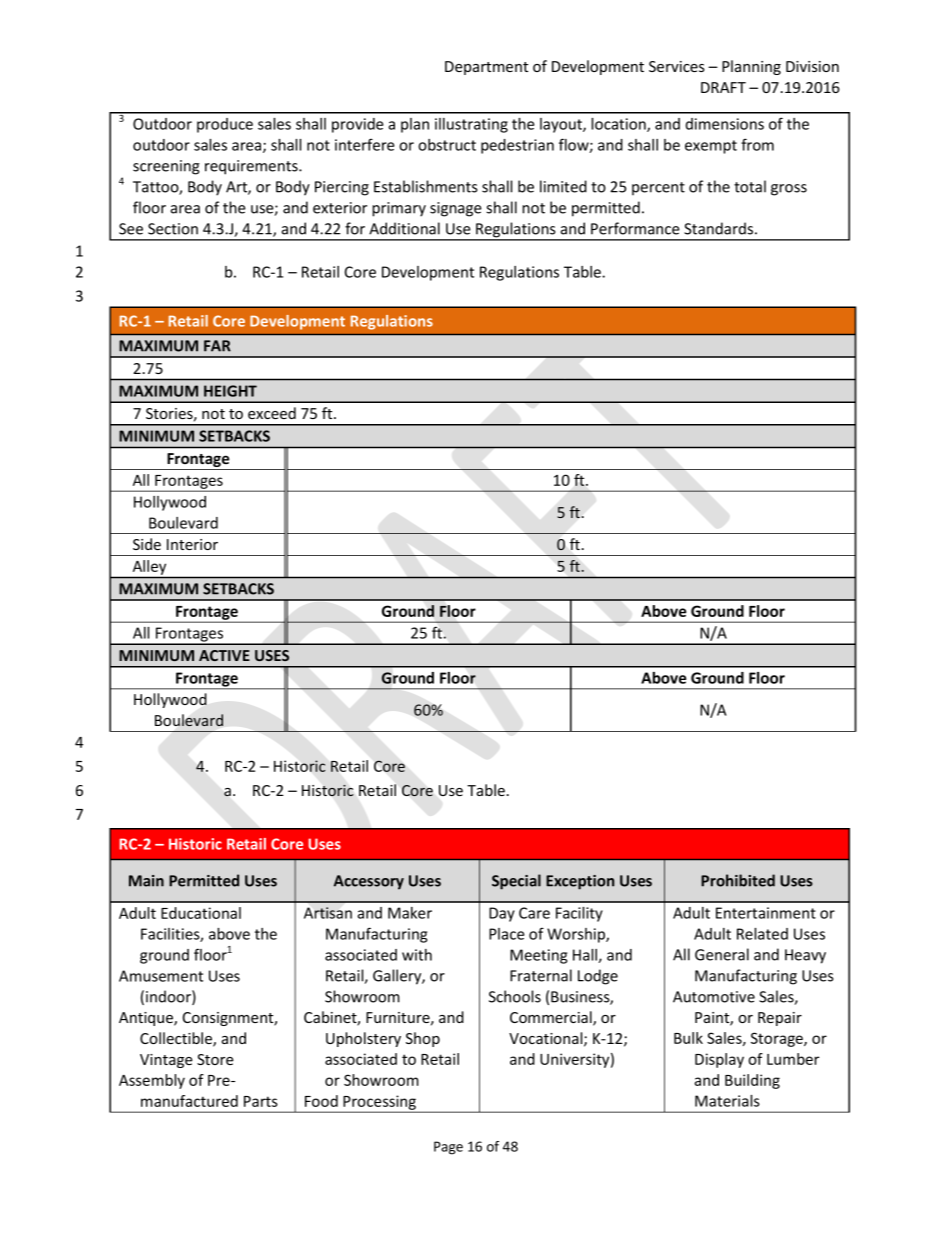 This image has width=952, height=1233. What do you see at coordinates (471, 125) in the image?
I see `illustrating` at bounding box center [471, 125].
